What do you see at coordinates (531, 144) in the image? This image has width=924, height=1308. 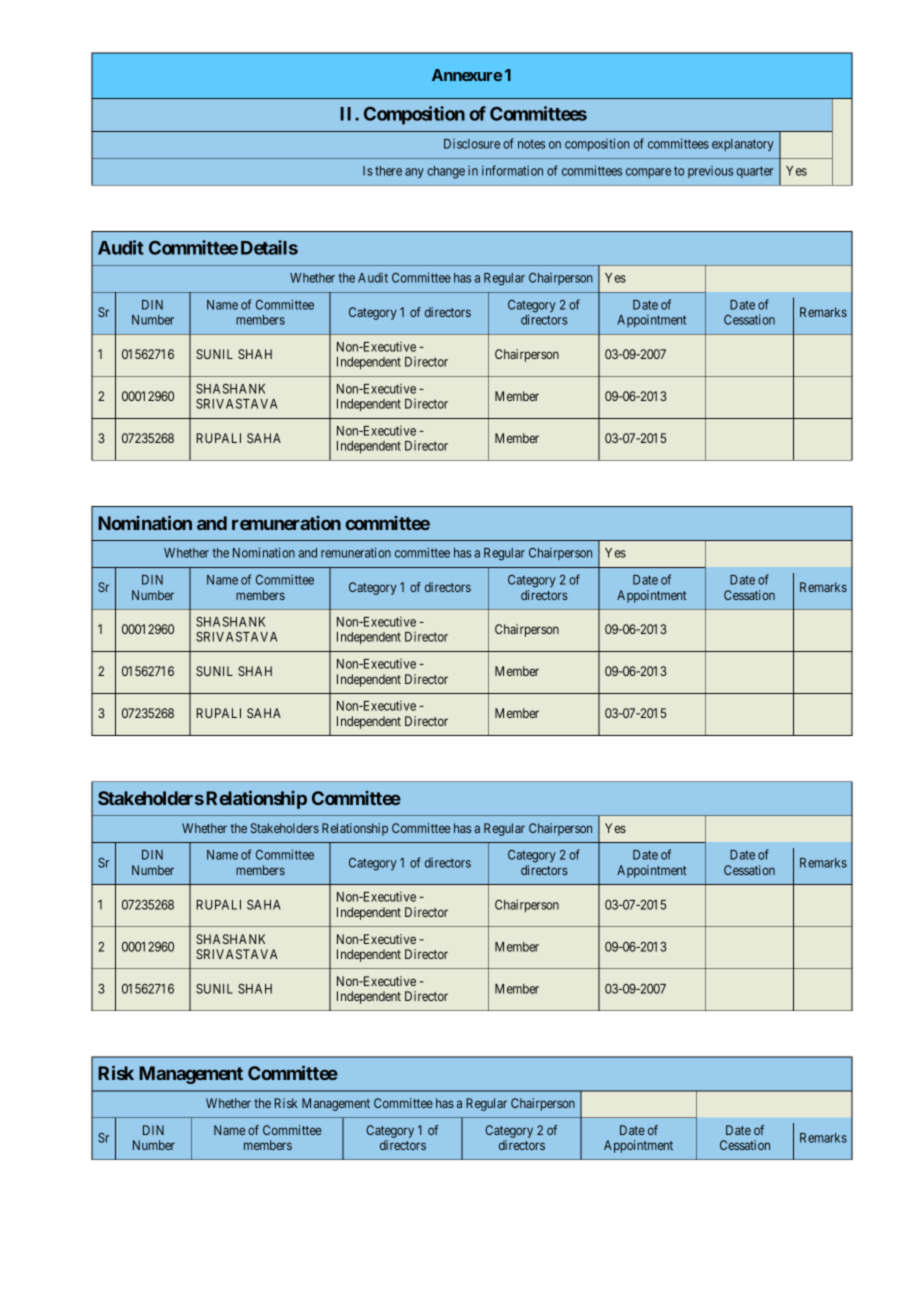 I see `notes` at bounding box center [531, 144].
